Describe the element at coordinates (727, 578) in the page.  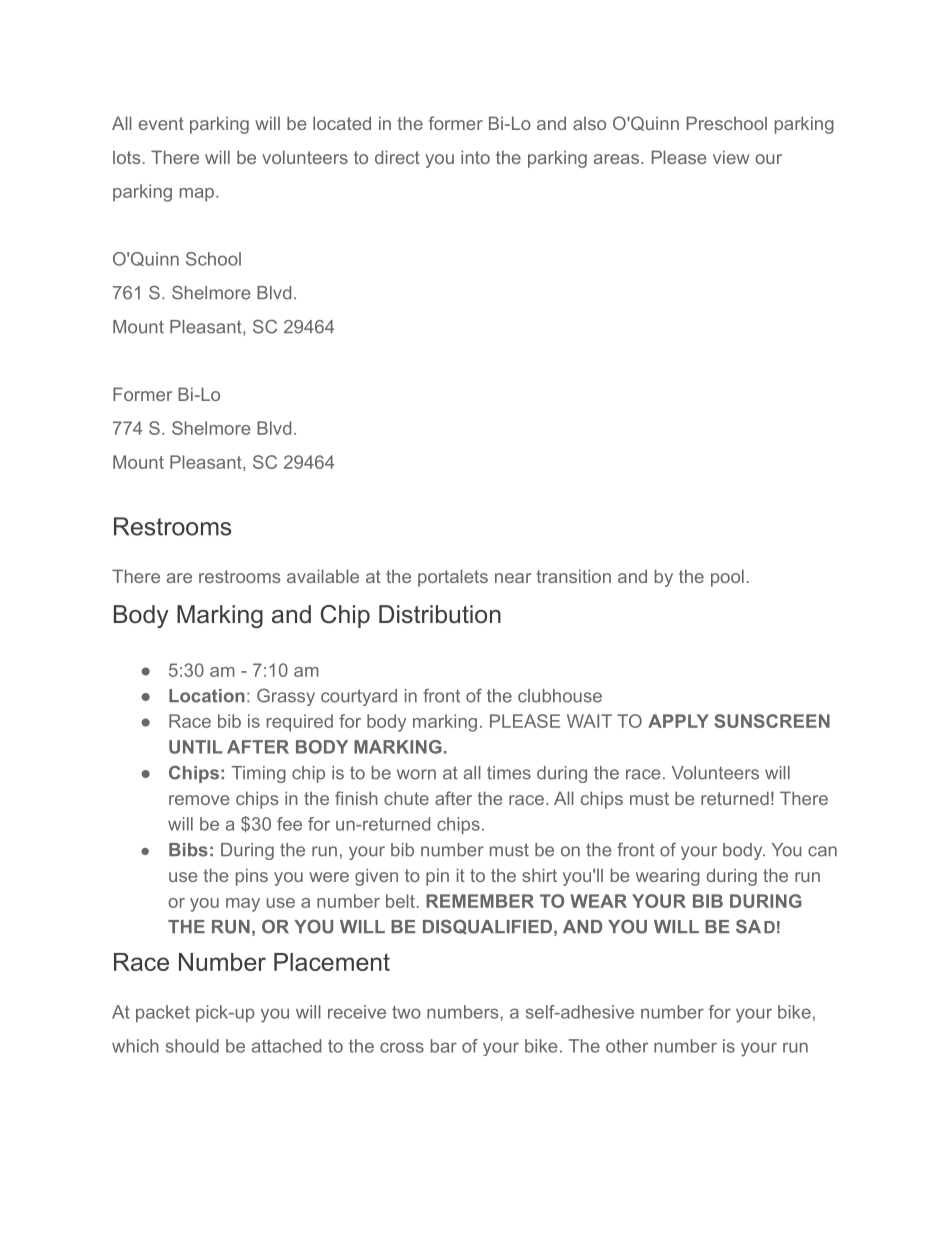
I see `pool` at that location.
